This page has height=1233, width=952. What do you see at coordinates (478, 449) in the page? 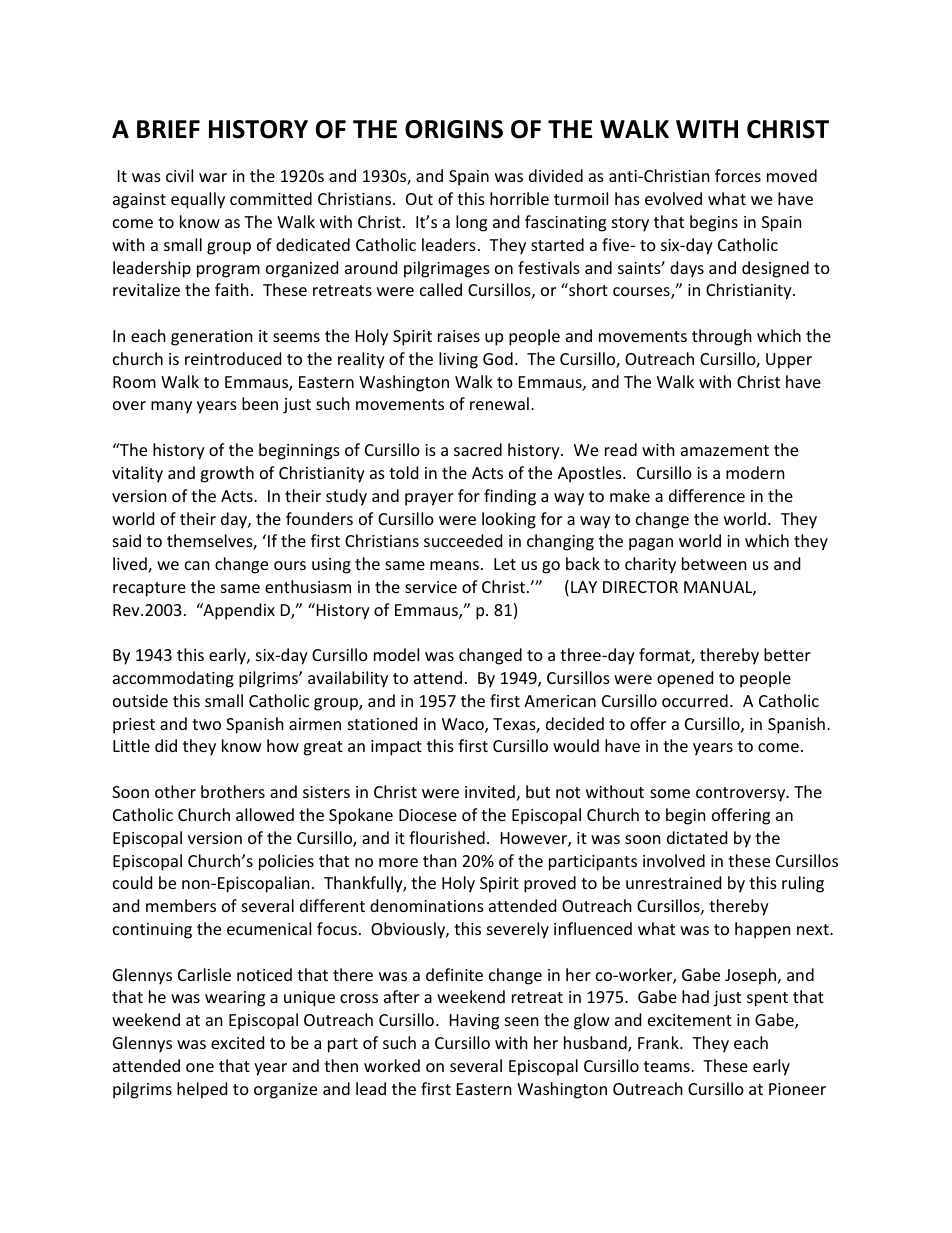
I see `sacred` at bounding box center [478, 449].
